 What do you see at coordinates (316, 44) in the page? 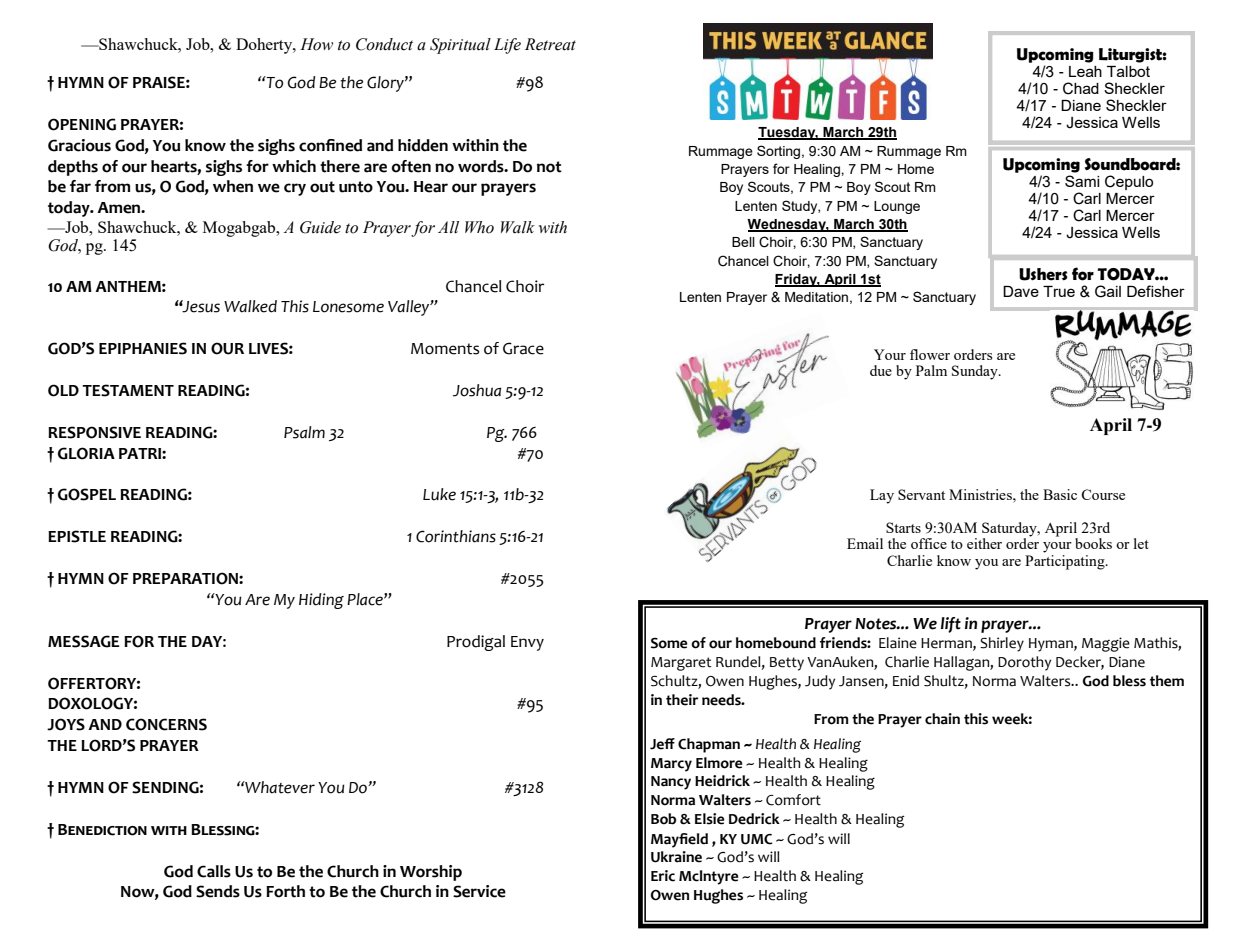
I see `How` at bounding box center [316, 44].
